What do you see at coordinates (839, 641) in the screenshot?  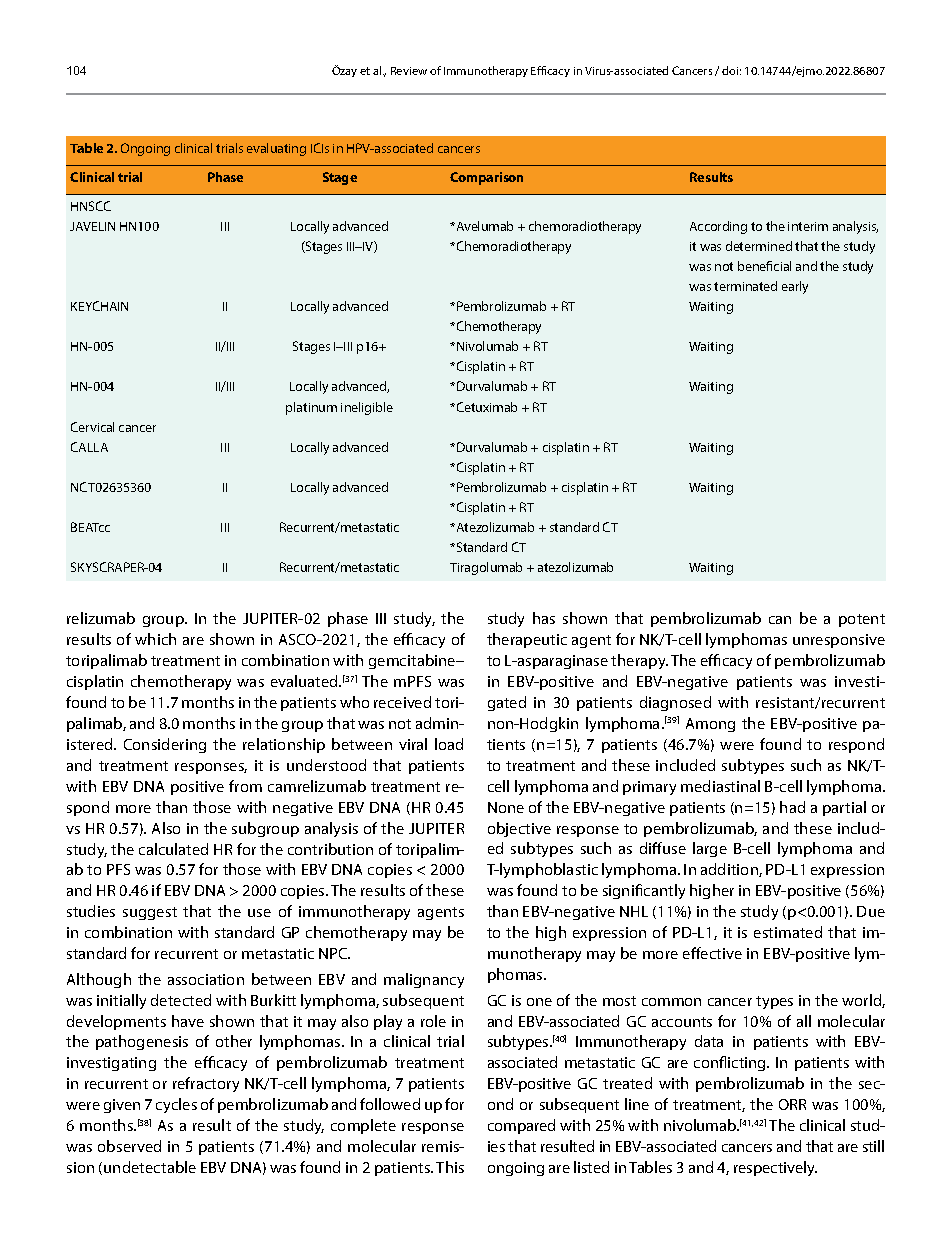 I see `unresponsive` at bounding box center [839, 641].
